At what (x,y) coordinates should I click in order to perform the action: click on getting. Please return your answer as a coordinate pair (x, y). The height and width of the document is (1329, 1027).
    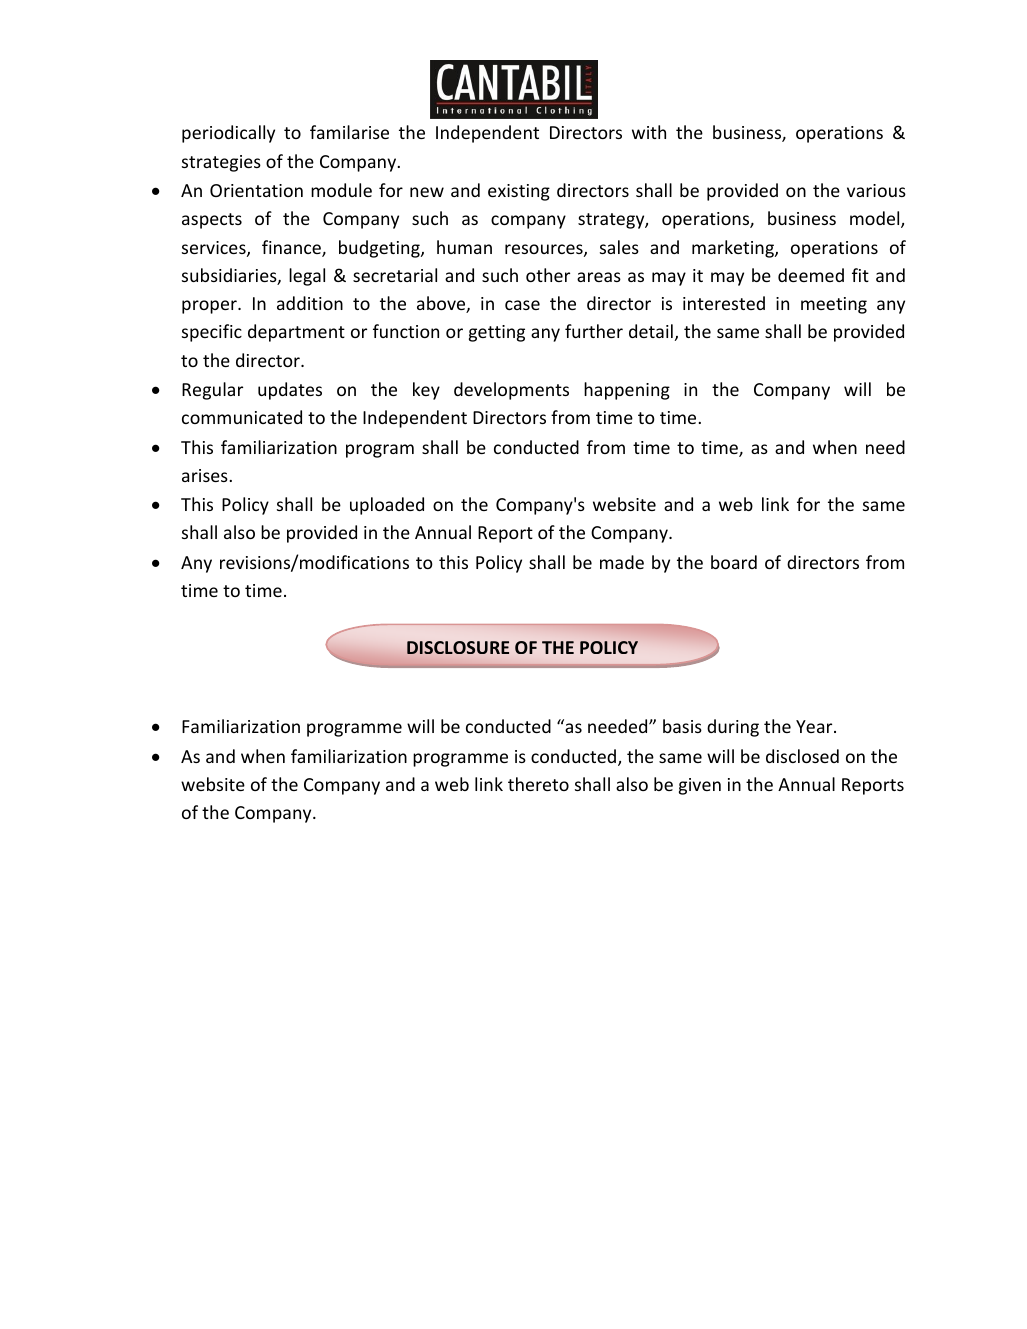
    Looking at the image, I should click on (497, 333).
